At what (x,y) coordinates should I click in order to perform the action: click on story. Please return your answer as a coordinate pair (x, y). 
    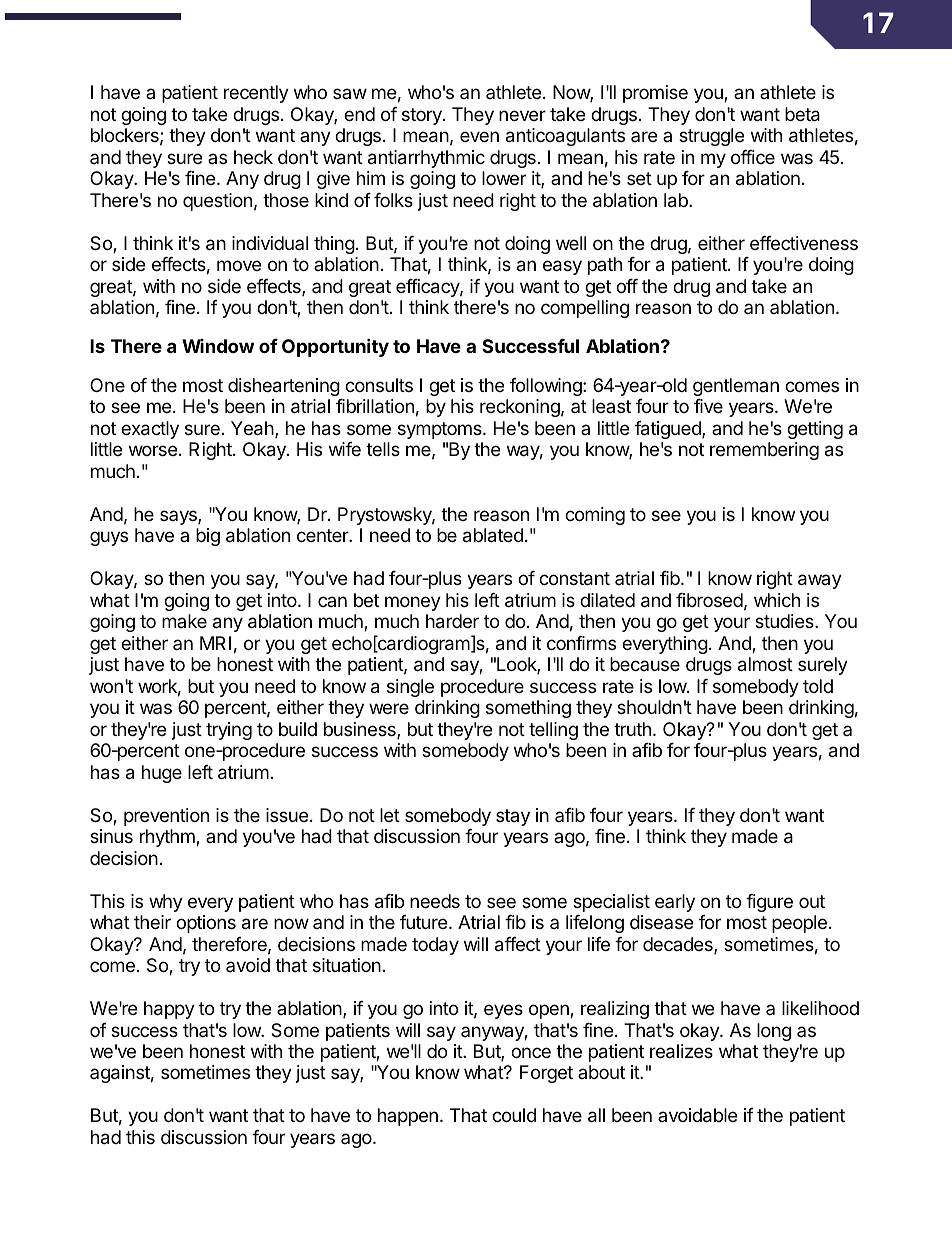
    Looking at the image, I should click on (423, 116).
